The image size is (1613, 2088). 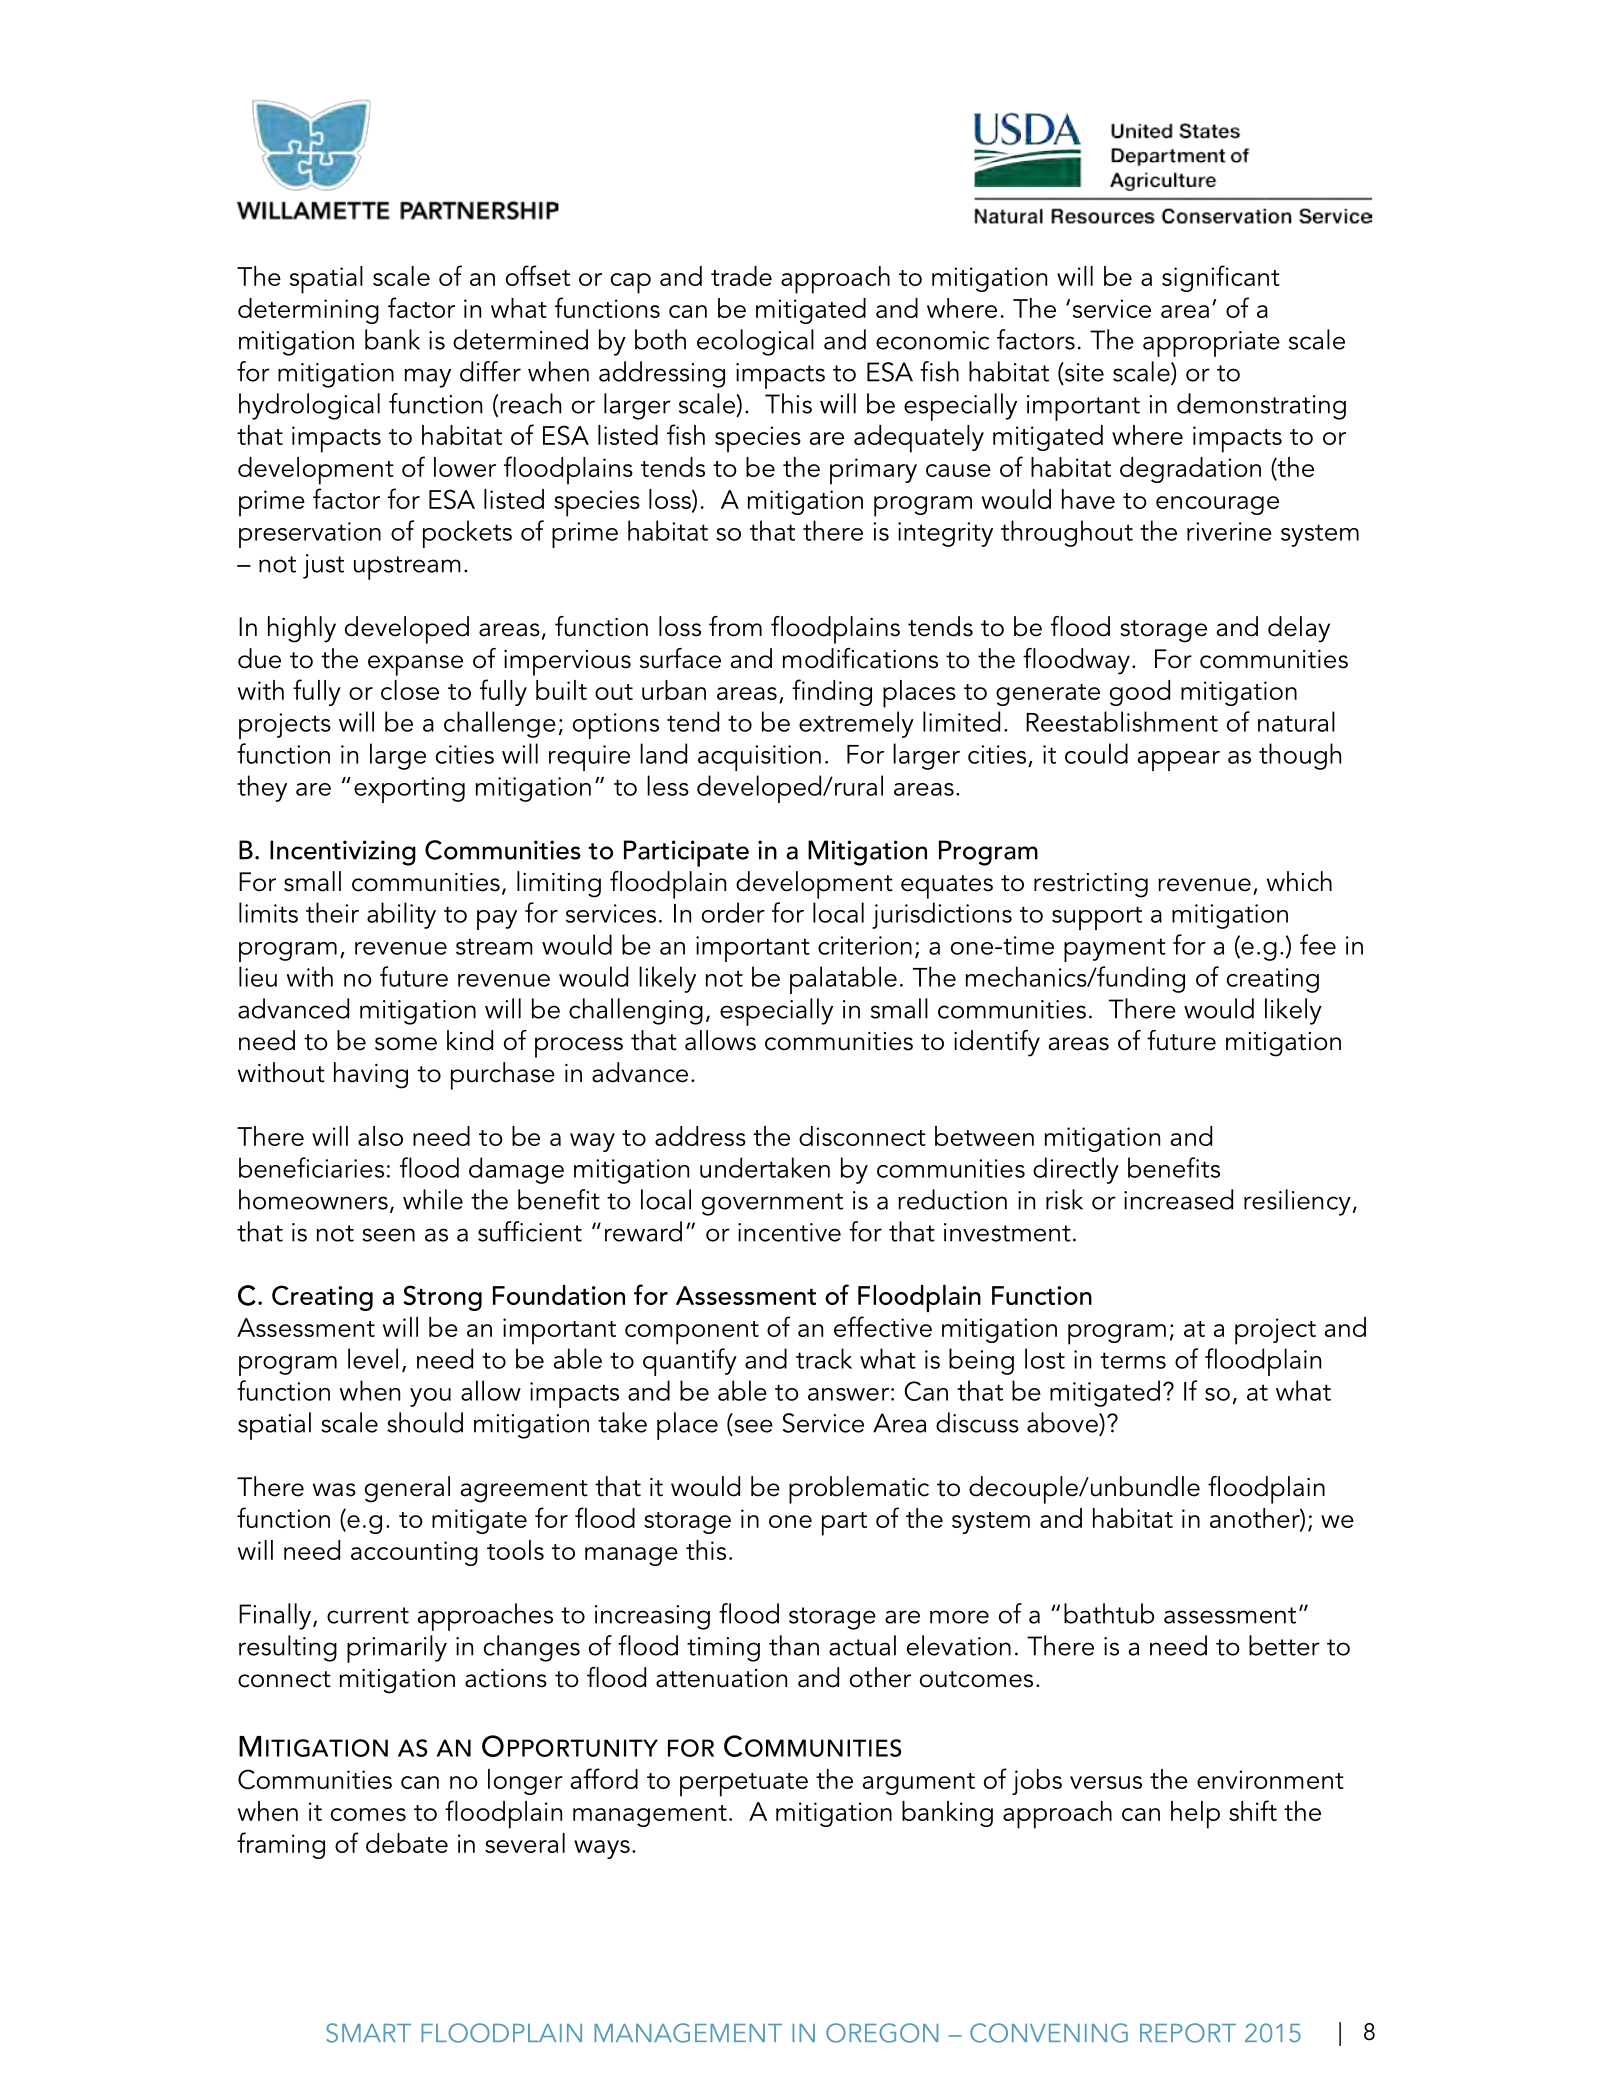 What do you see at coordinates (1188, 2033) in the screenshot?
I see `REPORT` at bounding box center [1188, 2033].
